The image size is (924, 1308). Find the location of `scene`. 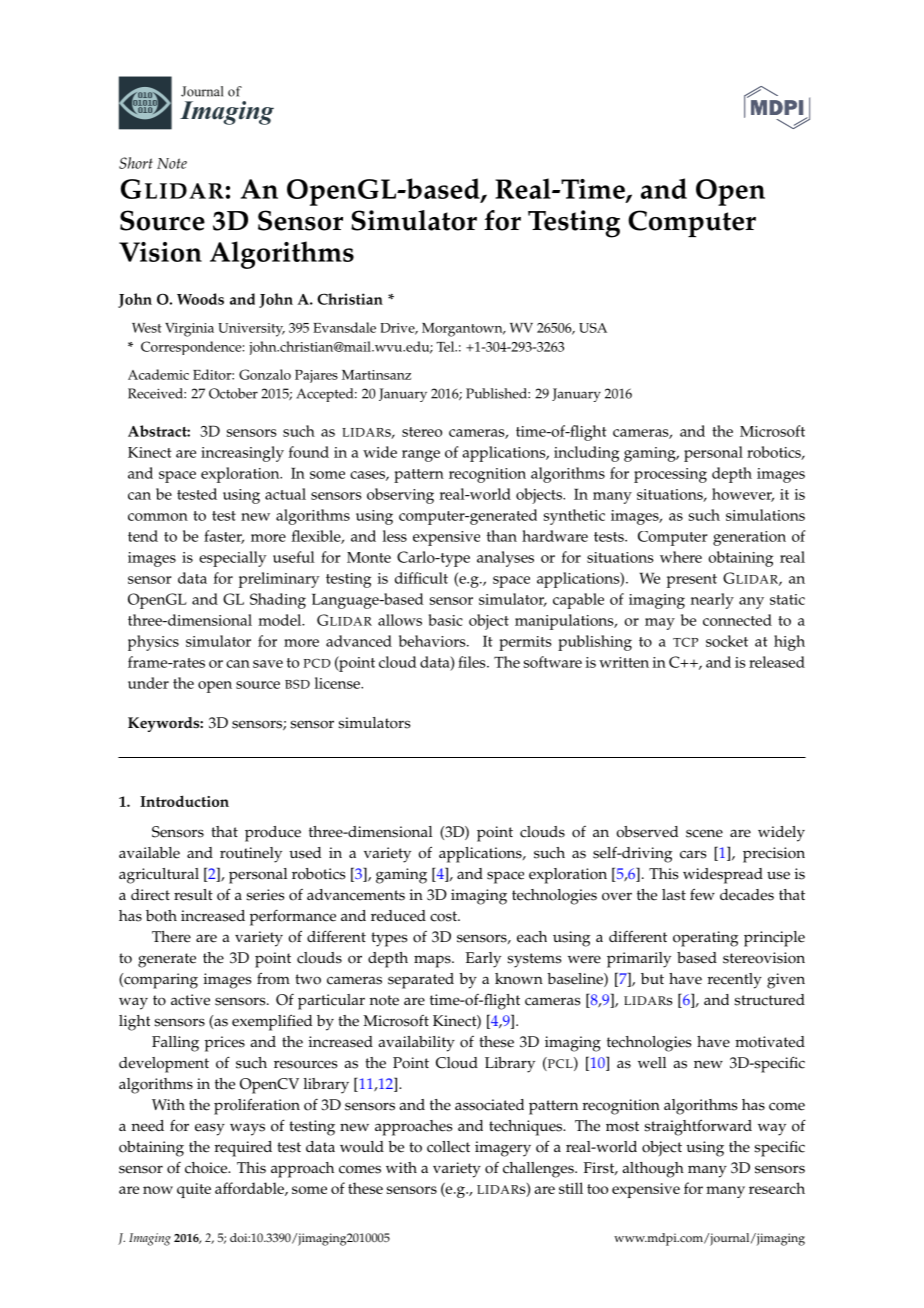

scene is located at coordinates (704, 833).
